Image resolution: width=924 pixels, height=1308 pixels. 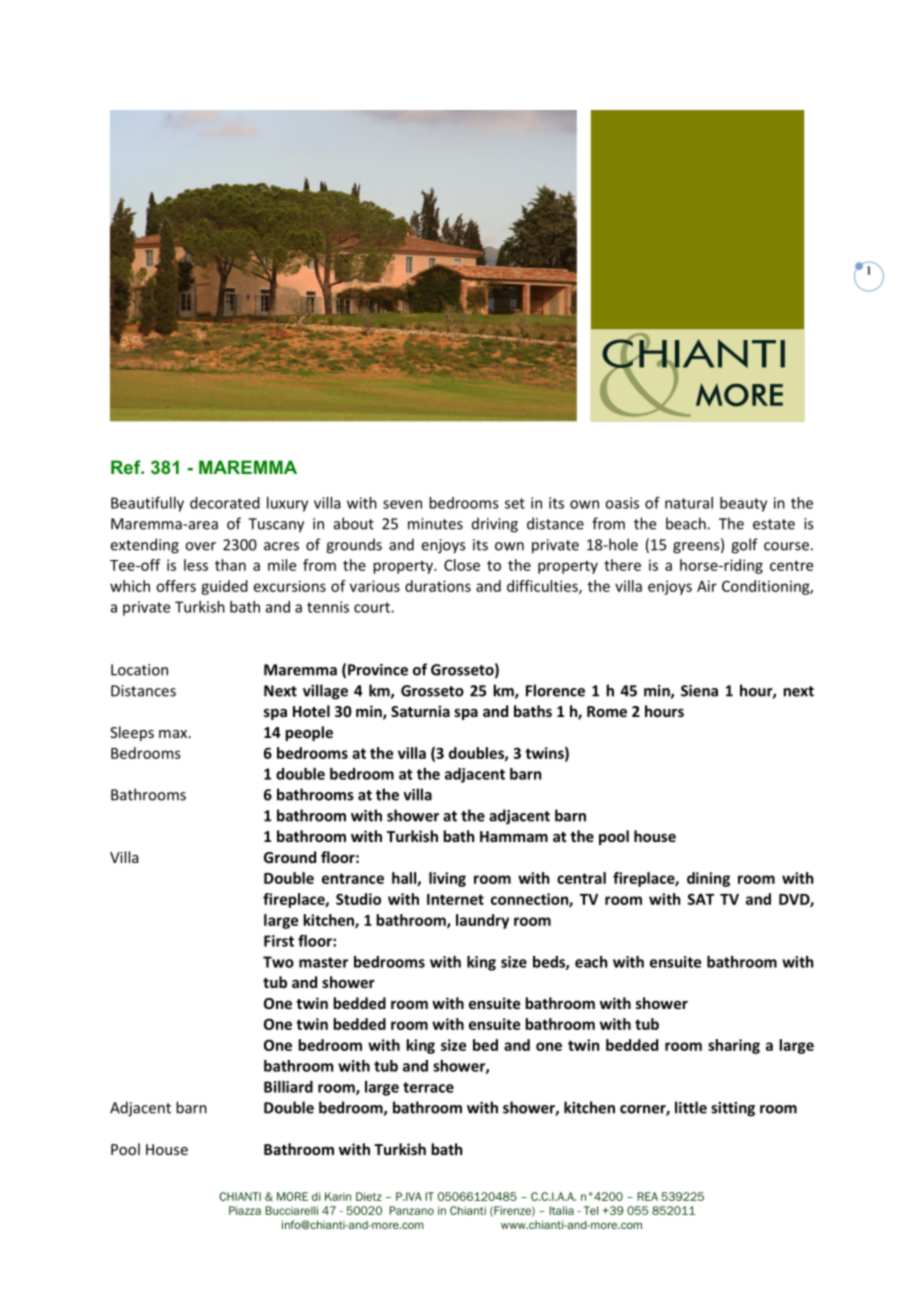 What do you see at coordinates (353, 878) in the screenshot?
I see `entrance` at bounding box center [353, 878].
